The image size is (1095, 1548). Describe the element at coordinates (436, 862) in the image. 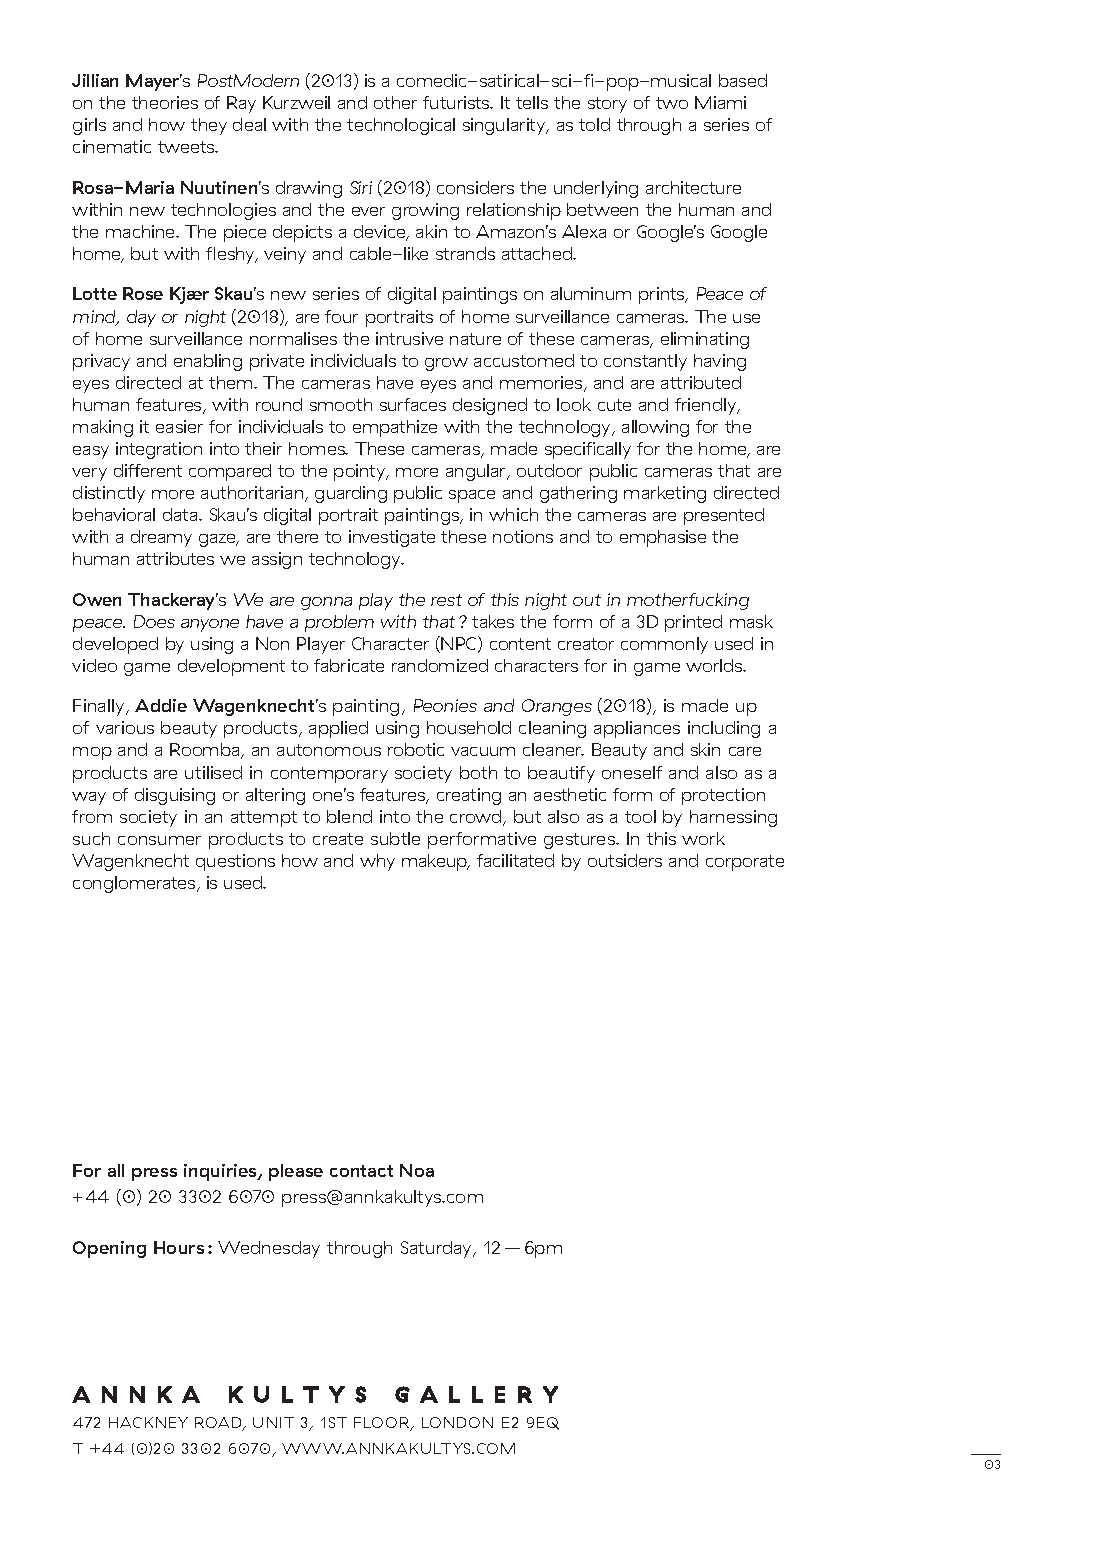

I see `makeup` at that location.
